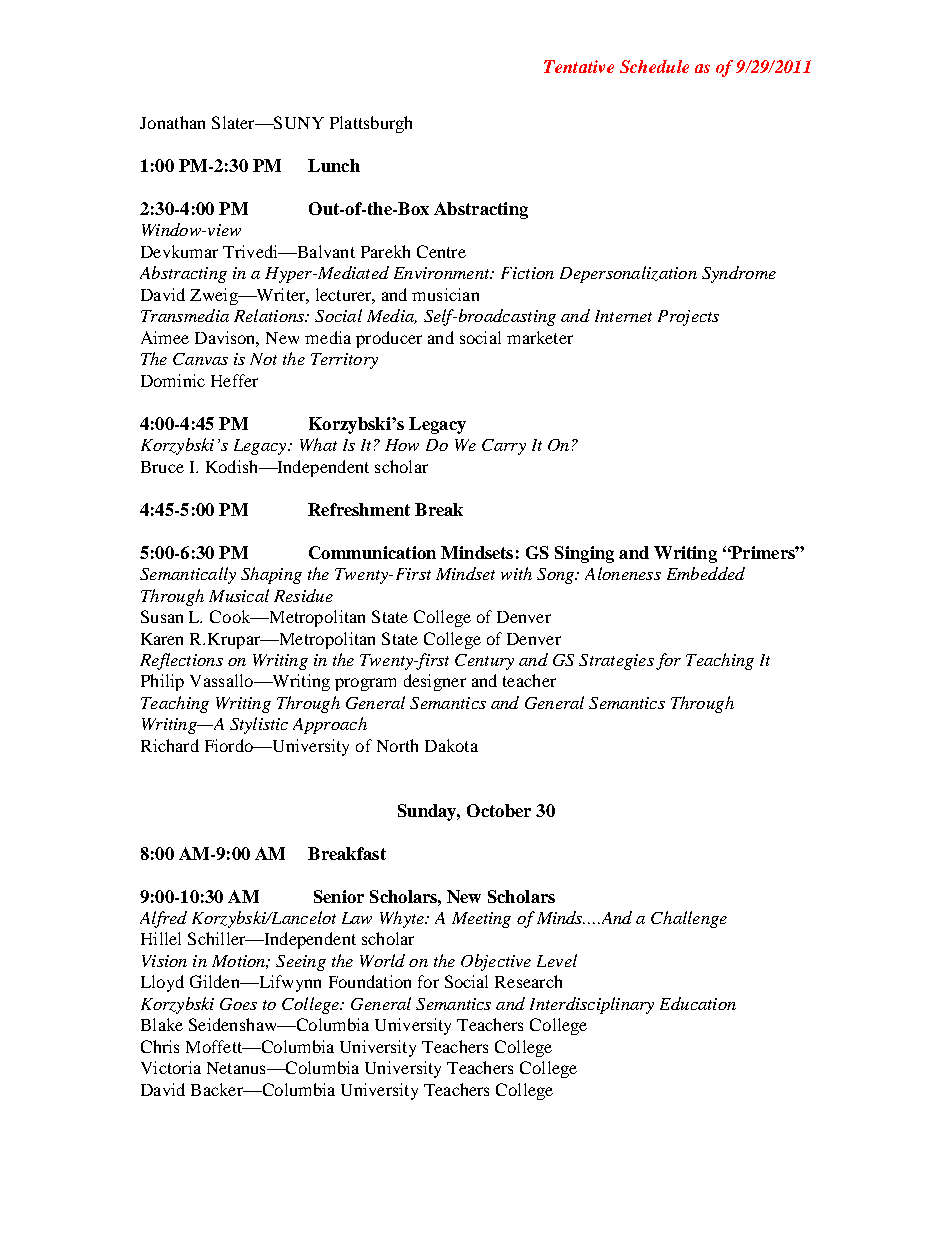 This image has height=1233, width=952. I want to click on Jonathan, so click(172, 122).
